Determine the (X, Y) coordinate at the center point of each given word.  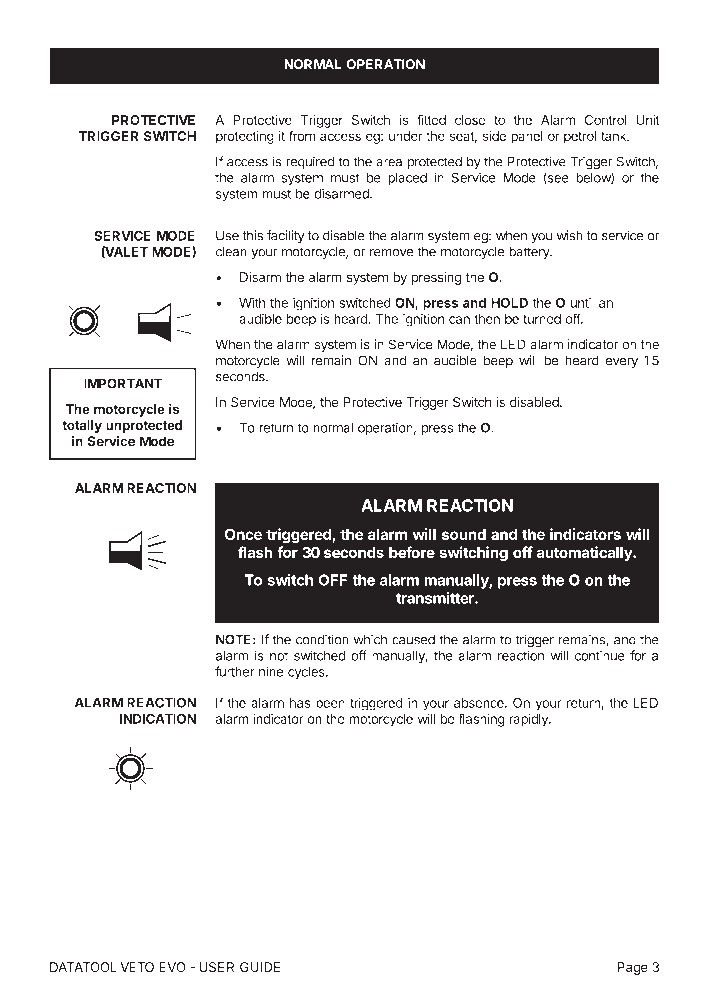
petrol (580, 137)
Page (633, 968)
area (389, 163)
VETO (137, 967)
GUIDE (260, 967)
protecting (245, 137)
